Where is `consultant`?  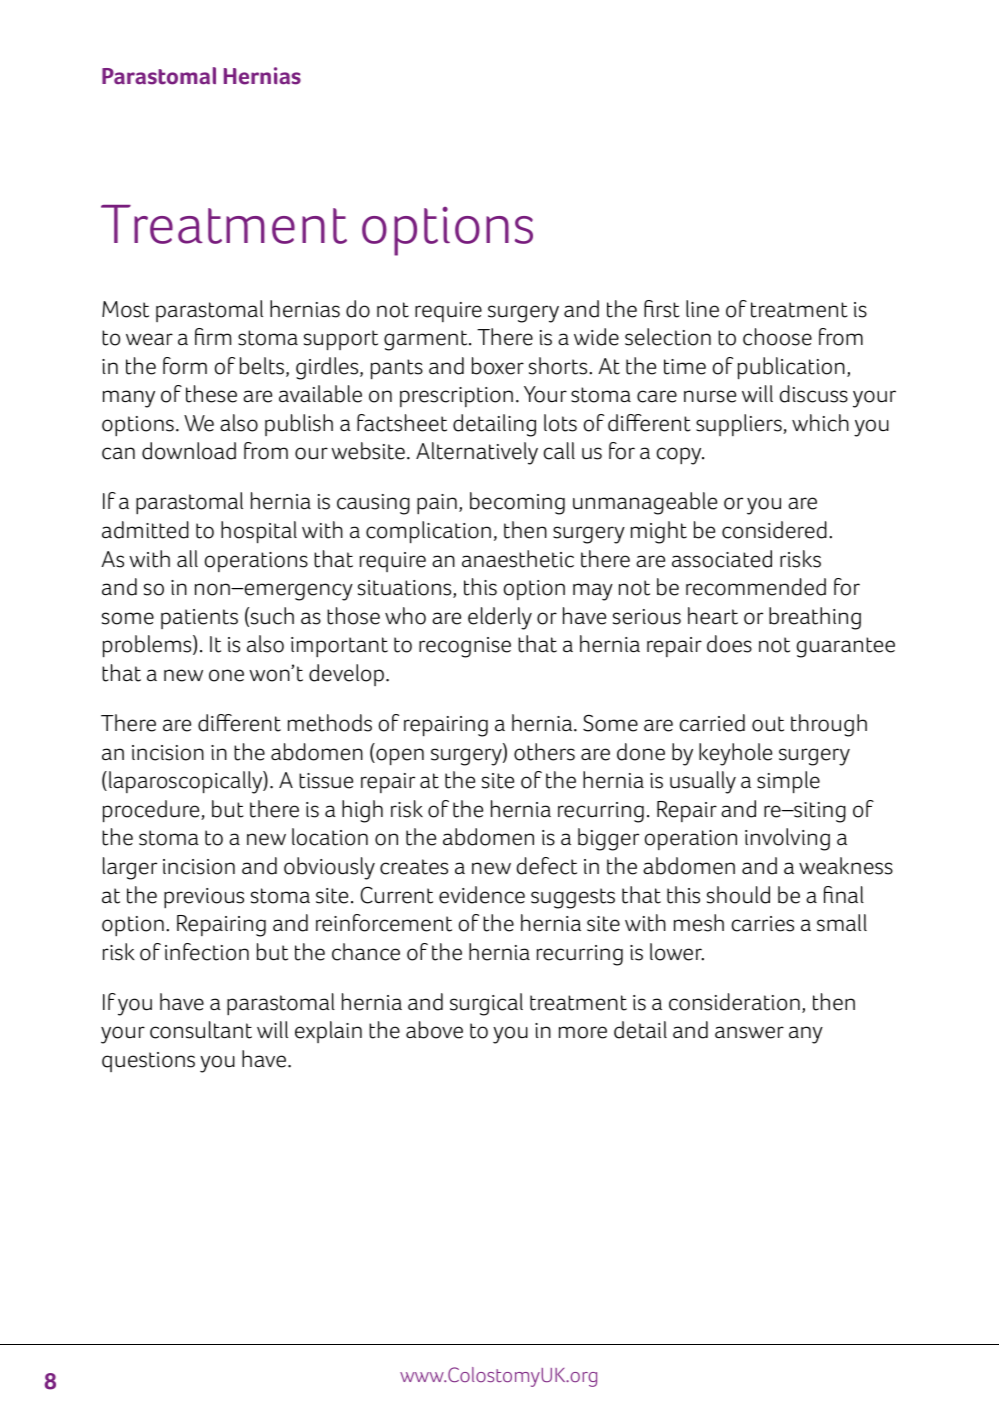
consultant is located at coordinates (201, 1030).
